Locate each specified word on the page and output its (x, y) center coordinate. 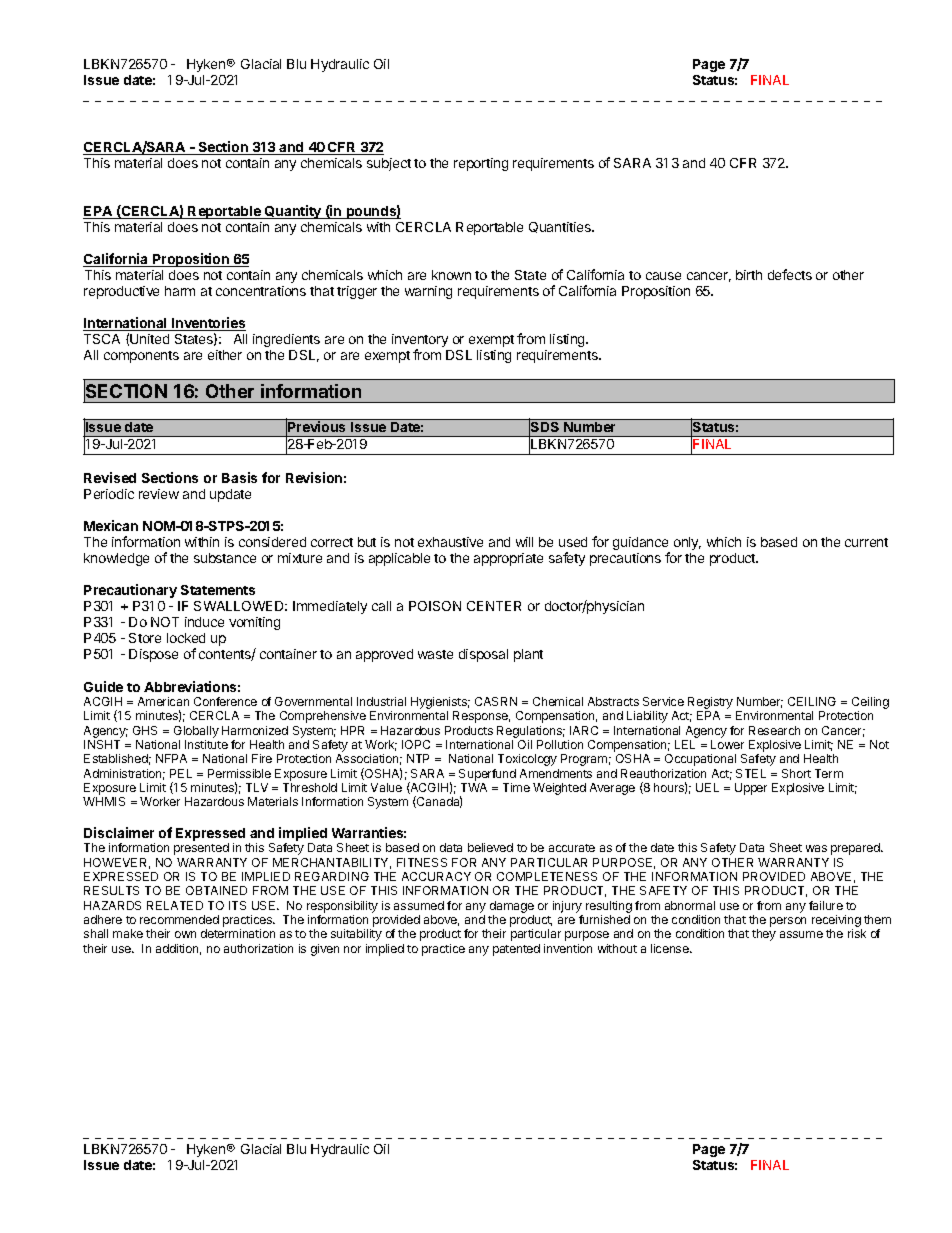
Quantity (293, 212)
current (866, 542)
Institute (206, 744)
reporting (481, 164)
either (225, 355)
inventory (420, 342)
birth (749, 275)
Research (774, 730)
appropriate (508, 559)
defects (790, 274)
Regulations (531, 732)
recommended (179, 919)
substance (225, 558)
